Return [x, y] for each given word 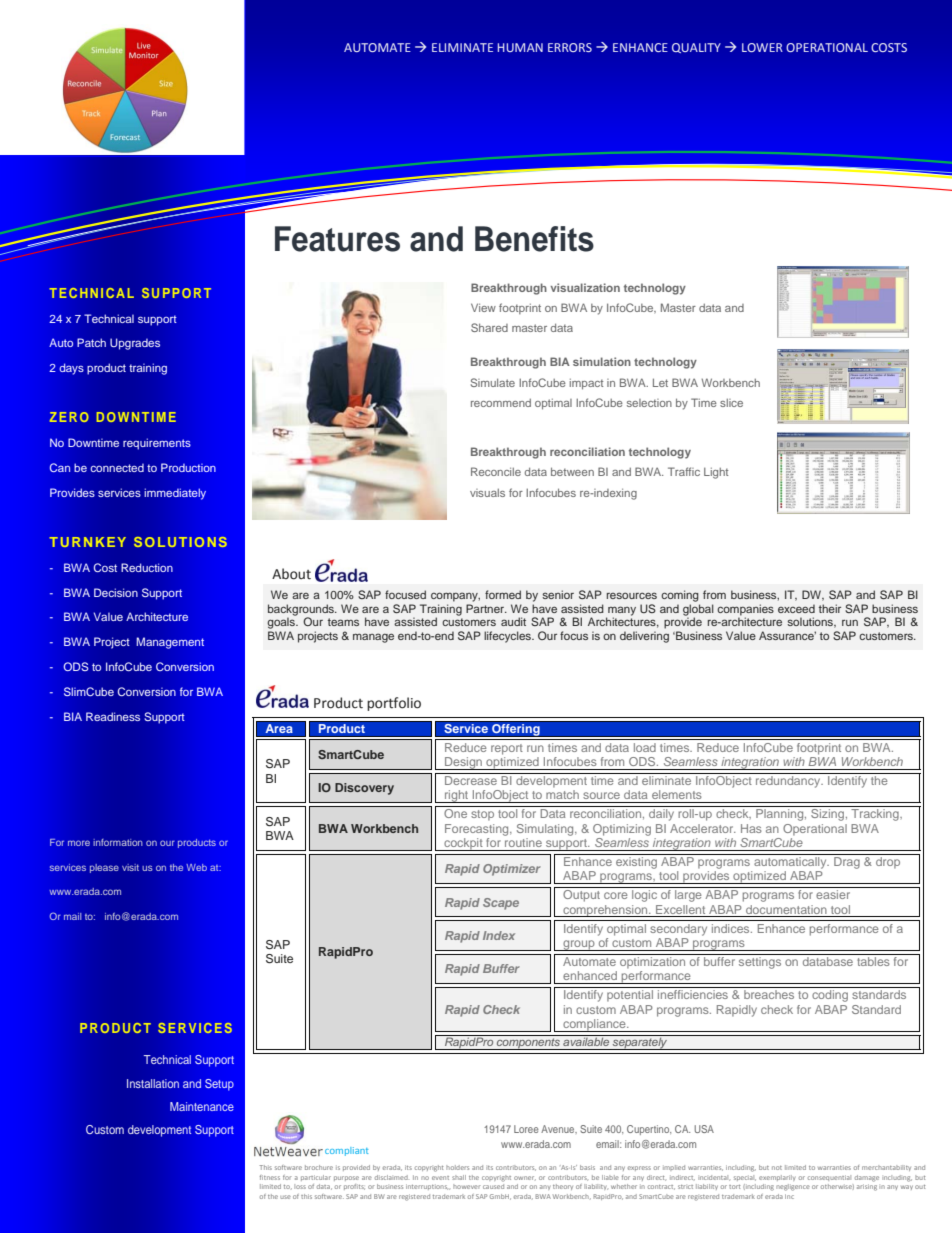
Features [337, 239]
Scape [501, 904]
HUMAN [520, 47]
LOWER [762, 47]
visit [130, 867]
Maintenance [202, 1106]
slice [731, 403]
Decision [116, 592]
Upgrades [135, 344]
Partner [486, 608]
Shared [489, 327]
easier [833, 894]
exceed [796, 608]
